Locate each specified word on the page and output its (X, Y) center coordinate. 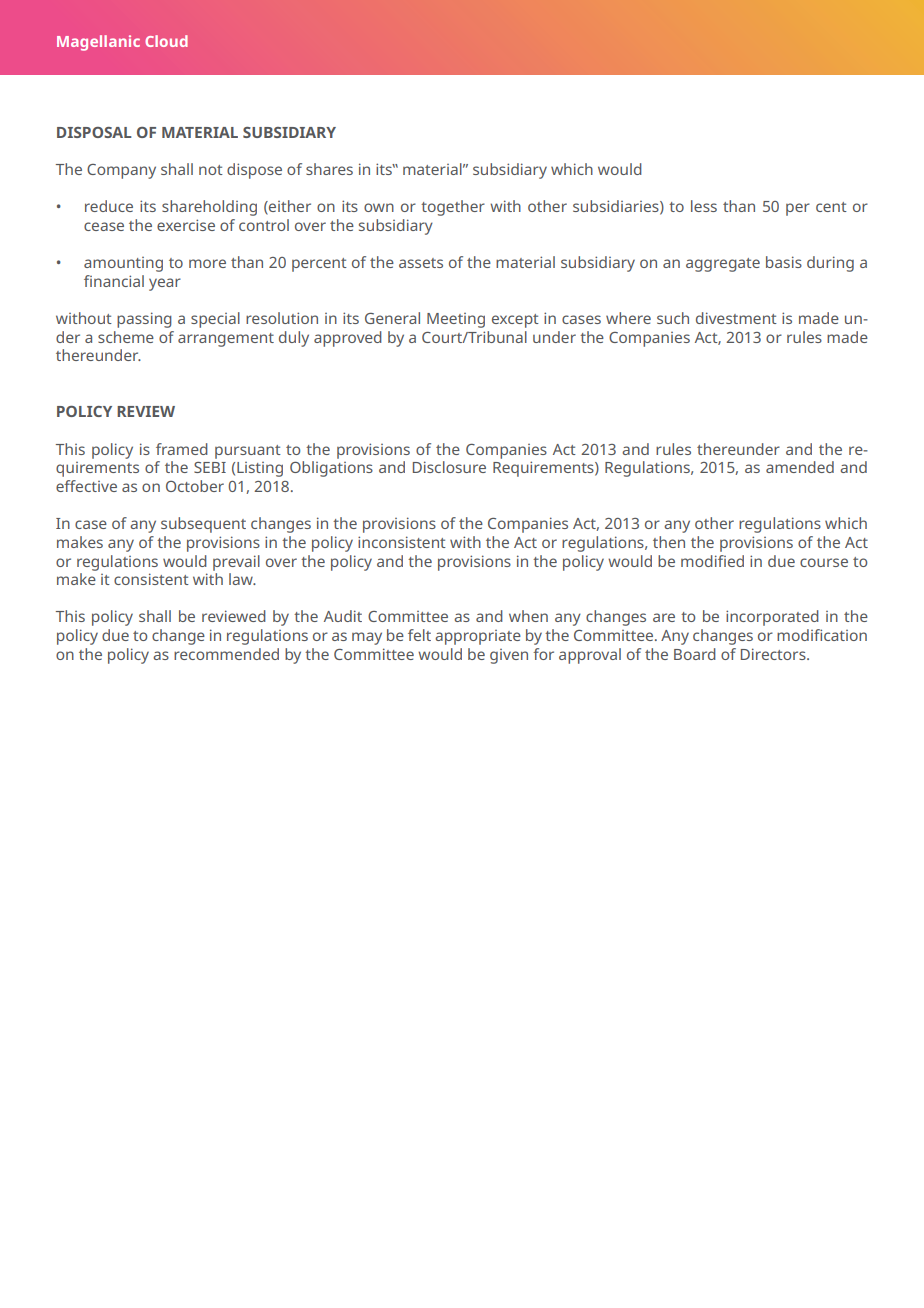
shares (329, 169)
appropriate (478, 637)
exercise (186, 225)
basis (784, 262)
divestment (736, 318)
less (704, 206)
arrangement (226, 340)
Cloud (166, 41)
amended (800, 467)
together (453, 208)
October (195, 486)
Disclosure (449, 467)
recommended (226, 654)
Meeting (456, 320)
